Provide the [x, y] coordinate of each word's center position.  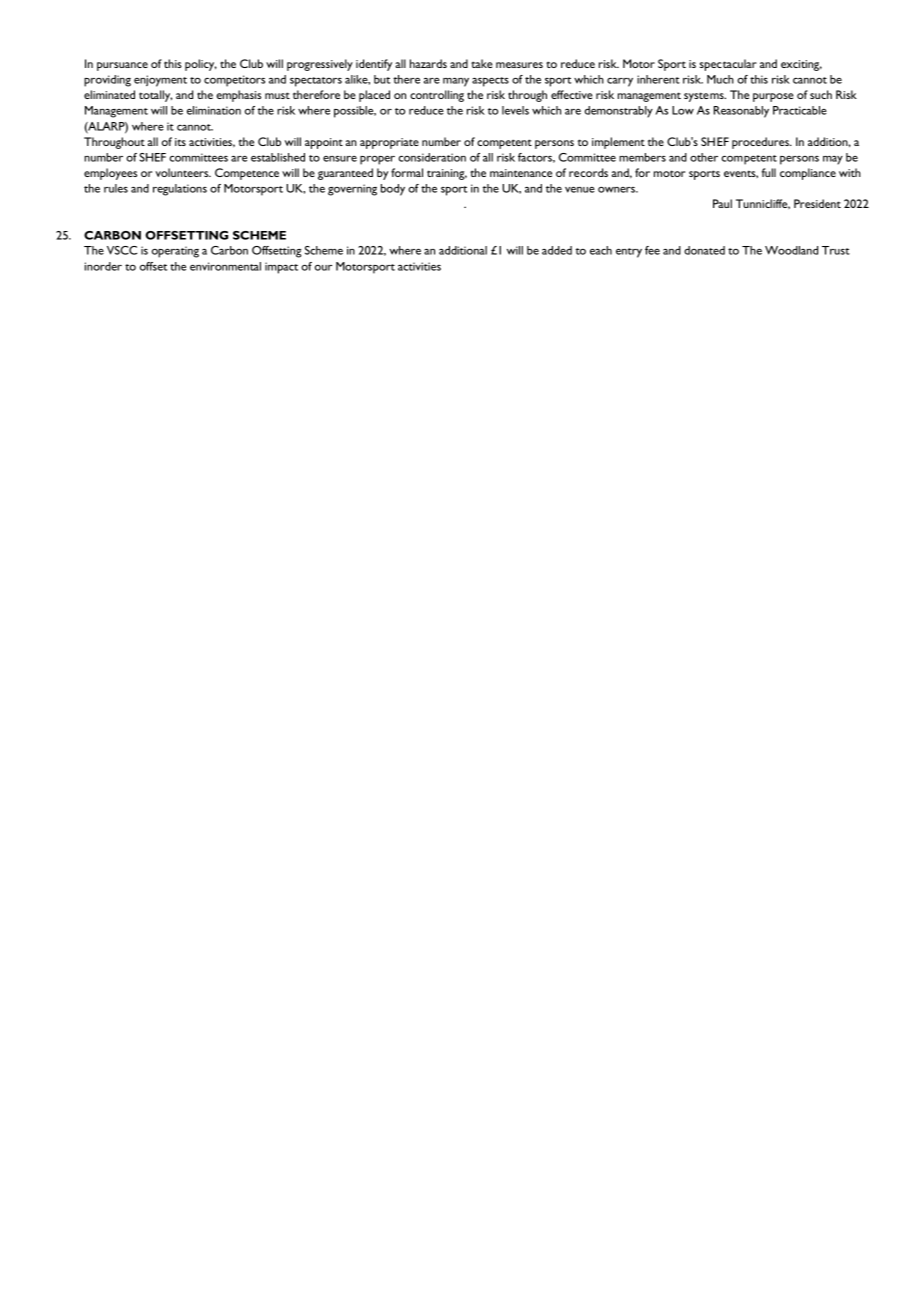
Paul [722, 203]
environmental [225, 266]
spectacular [728, 65]
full [769, 172]
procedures [761, 143]
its [180, 142]
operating [175, 252]
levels [515, 110]
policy [201, 65]
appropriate [389, 143]
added [557, 250]
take [482, 63]
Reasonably [741, 112]
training [447, 174]
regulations [180, 190]
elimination [214, 110]
